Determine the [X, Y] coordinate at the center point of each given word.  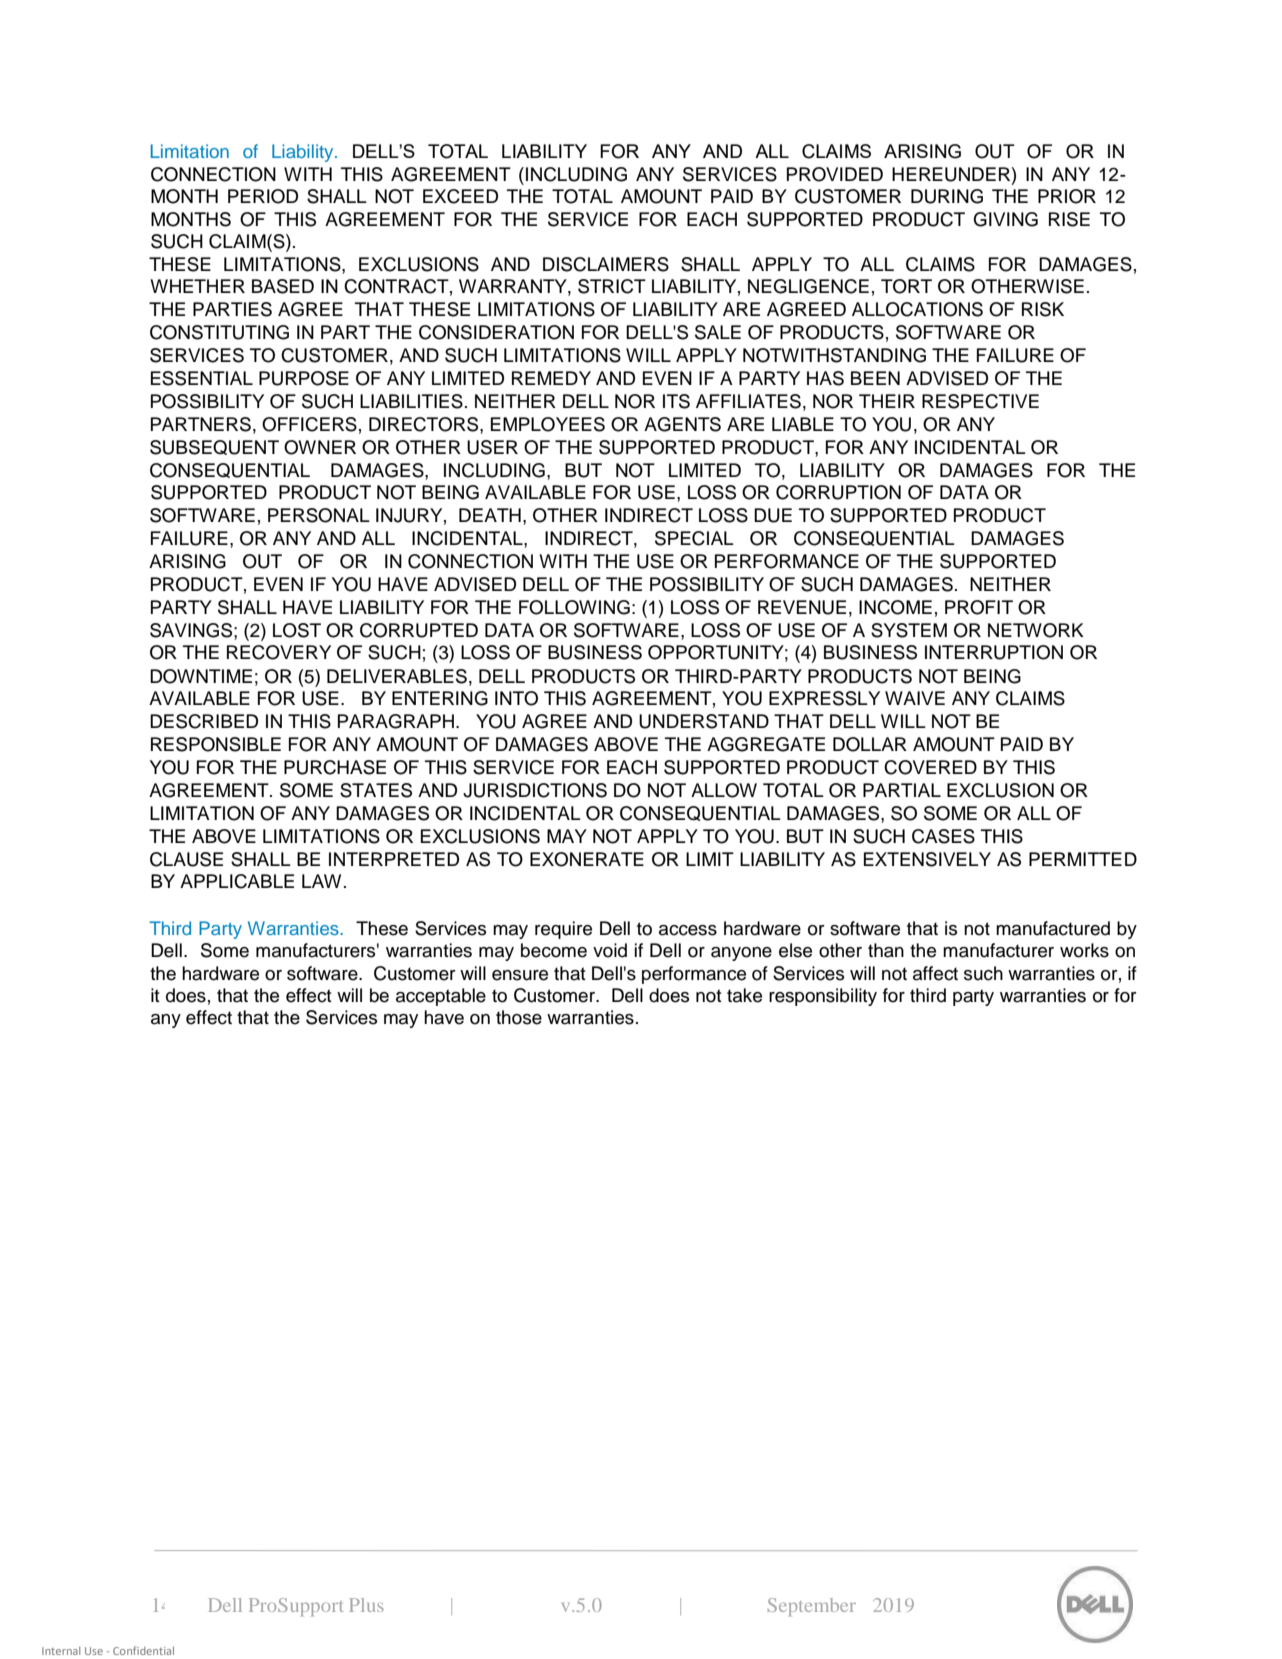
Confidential [143, 1650]
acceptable [441, 997]
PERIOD [263, 196]
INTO [516, 698]
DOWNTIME [201, 676]
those [519, 1017]
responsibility [823, 997]
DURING [947, 196]
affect [935, 973]
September [812, 1607]
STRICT [612, 286]
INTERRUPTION [994, 652]
